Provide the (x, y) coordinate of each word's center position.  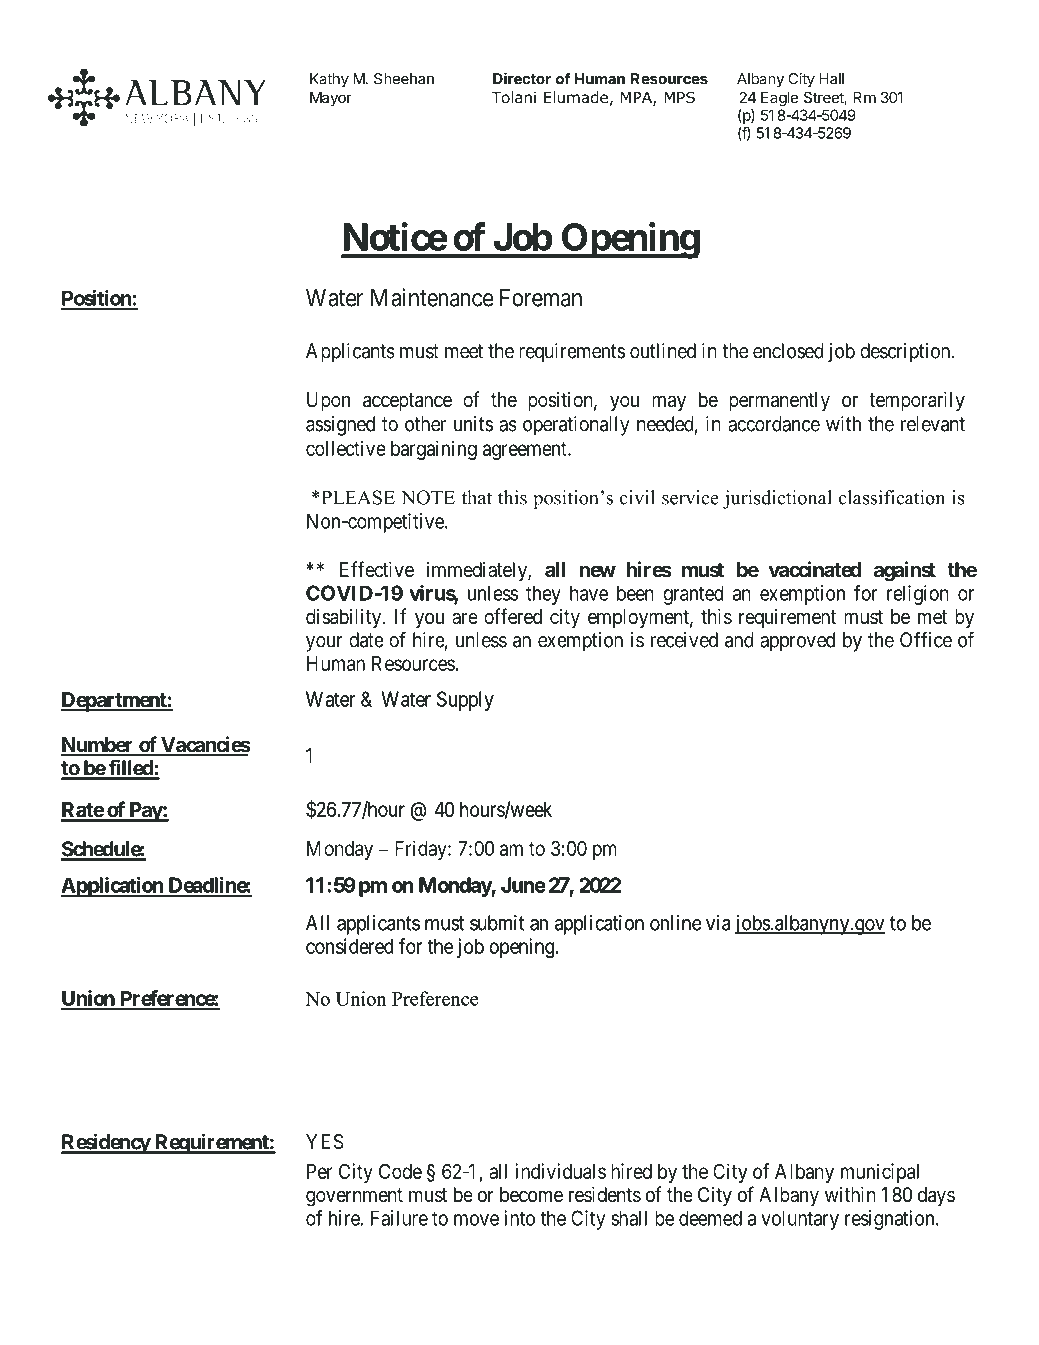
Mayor (331, 99)
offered (513, 616)
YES (325, 1142)
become (531, 1194)
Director (522, 78)
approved (797, 642)
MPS (679, 97)
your (324, 644)
